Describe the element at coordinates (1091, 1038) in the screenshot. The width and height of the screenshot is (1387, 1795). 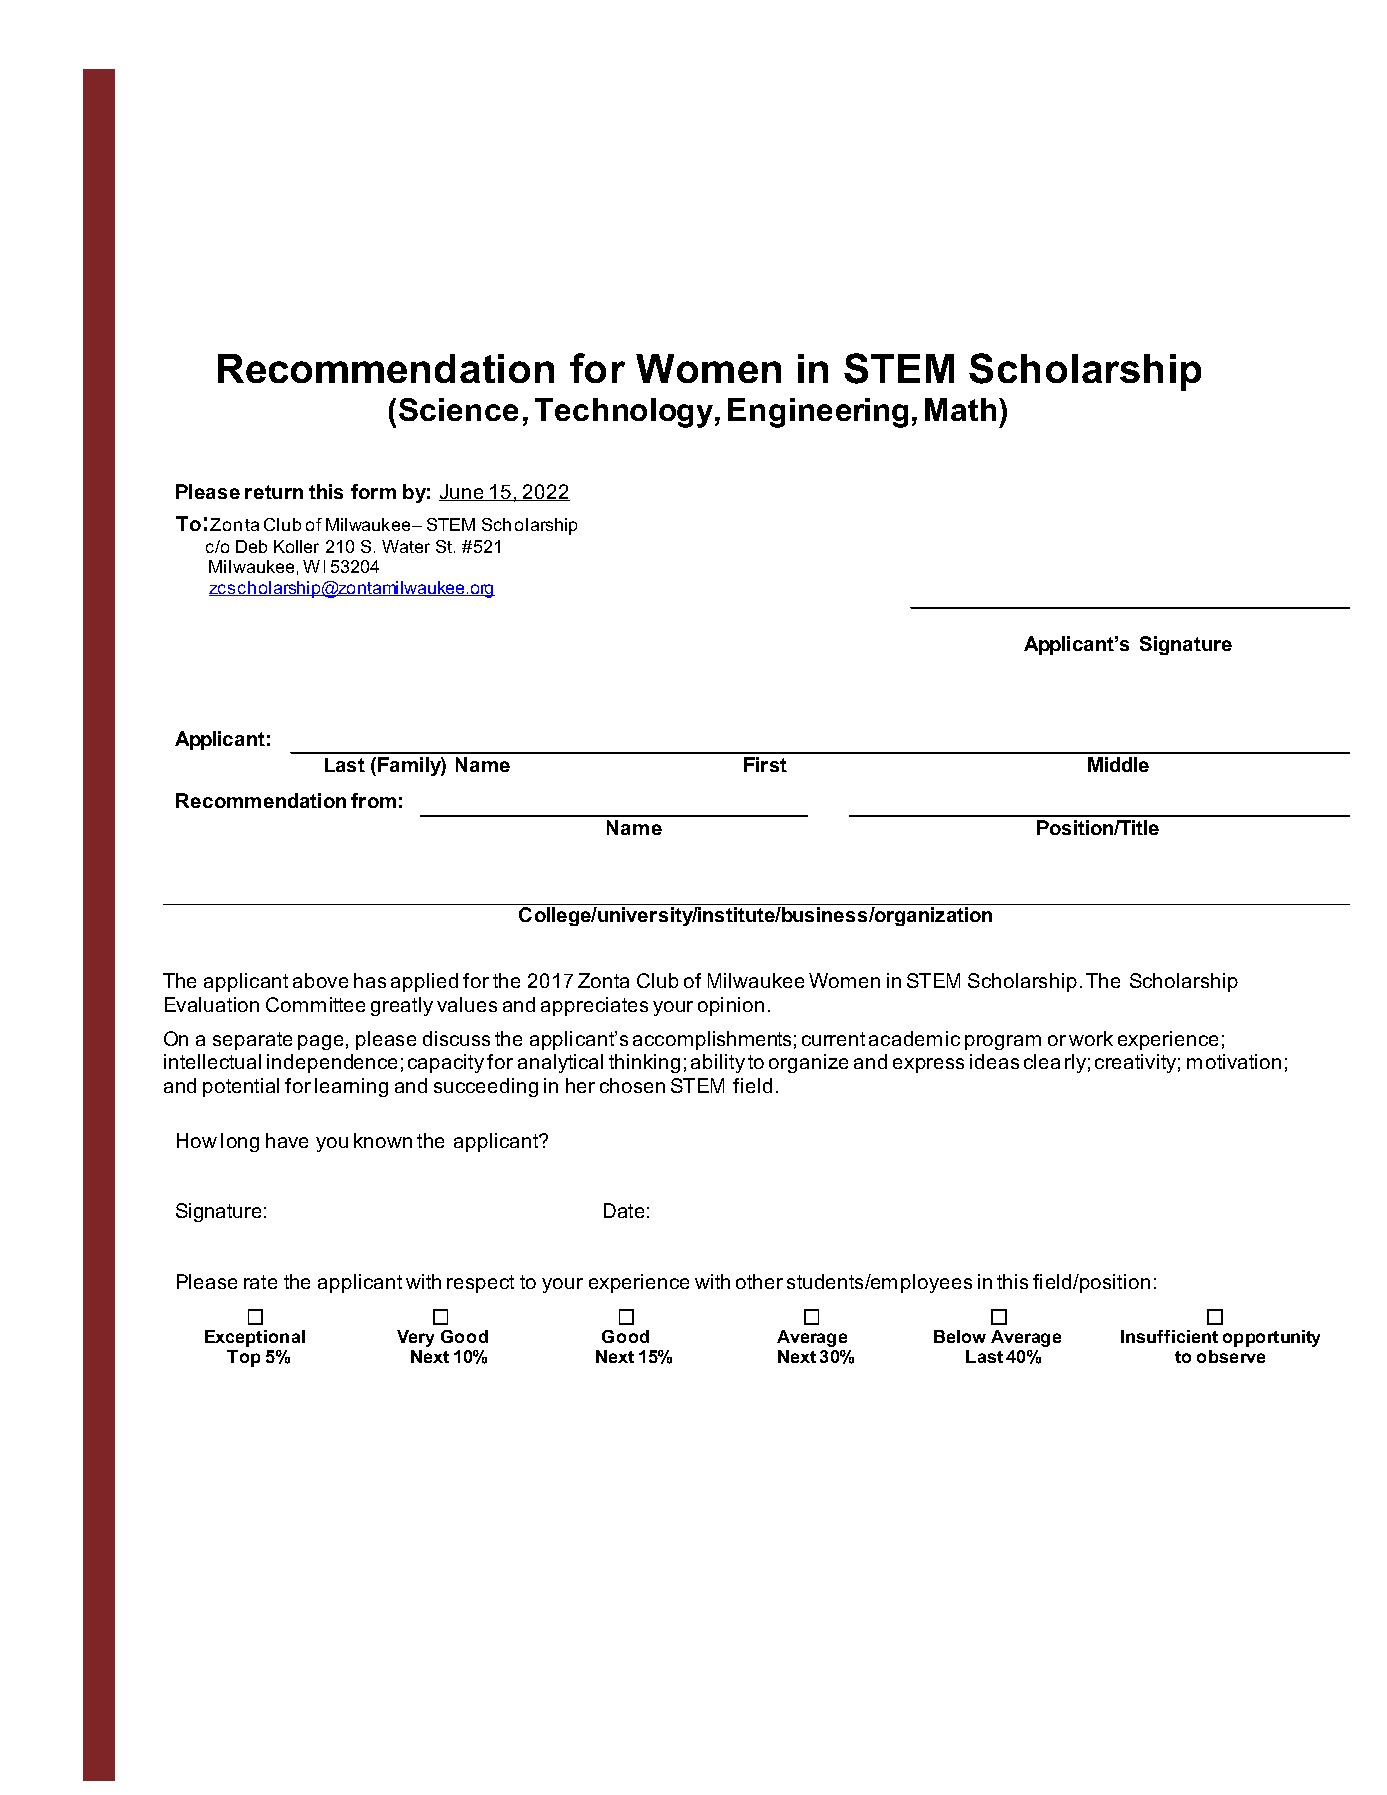
I see `work` at that location.
